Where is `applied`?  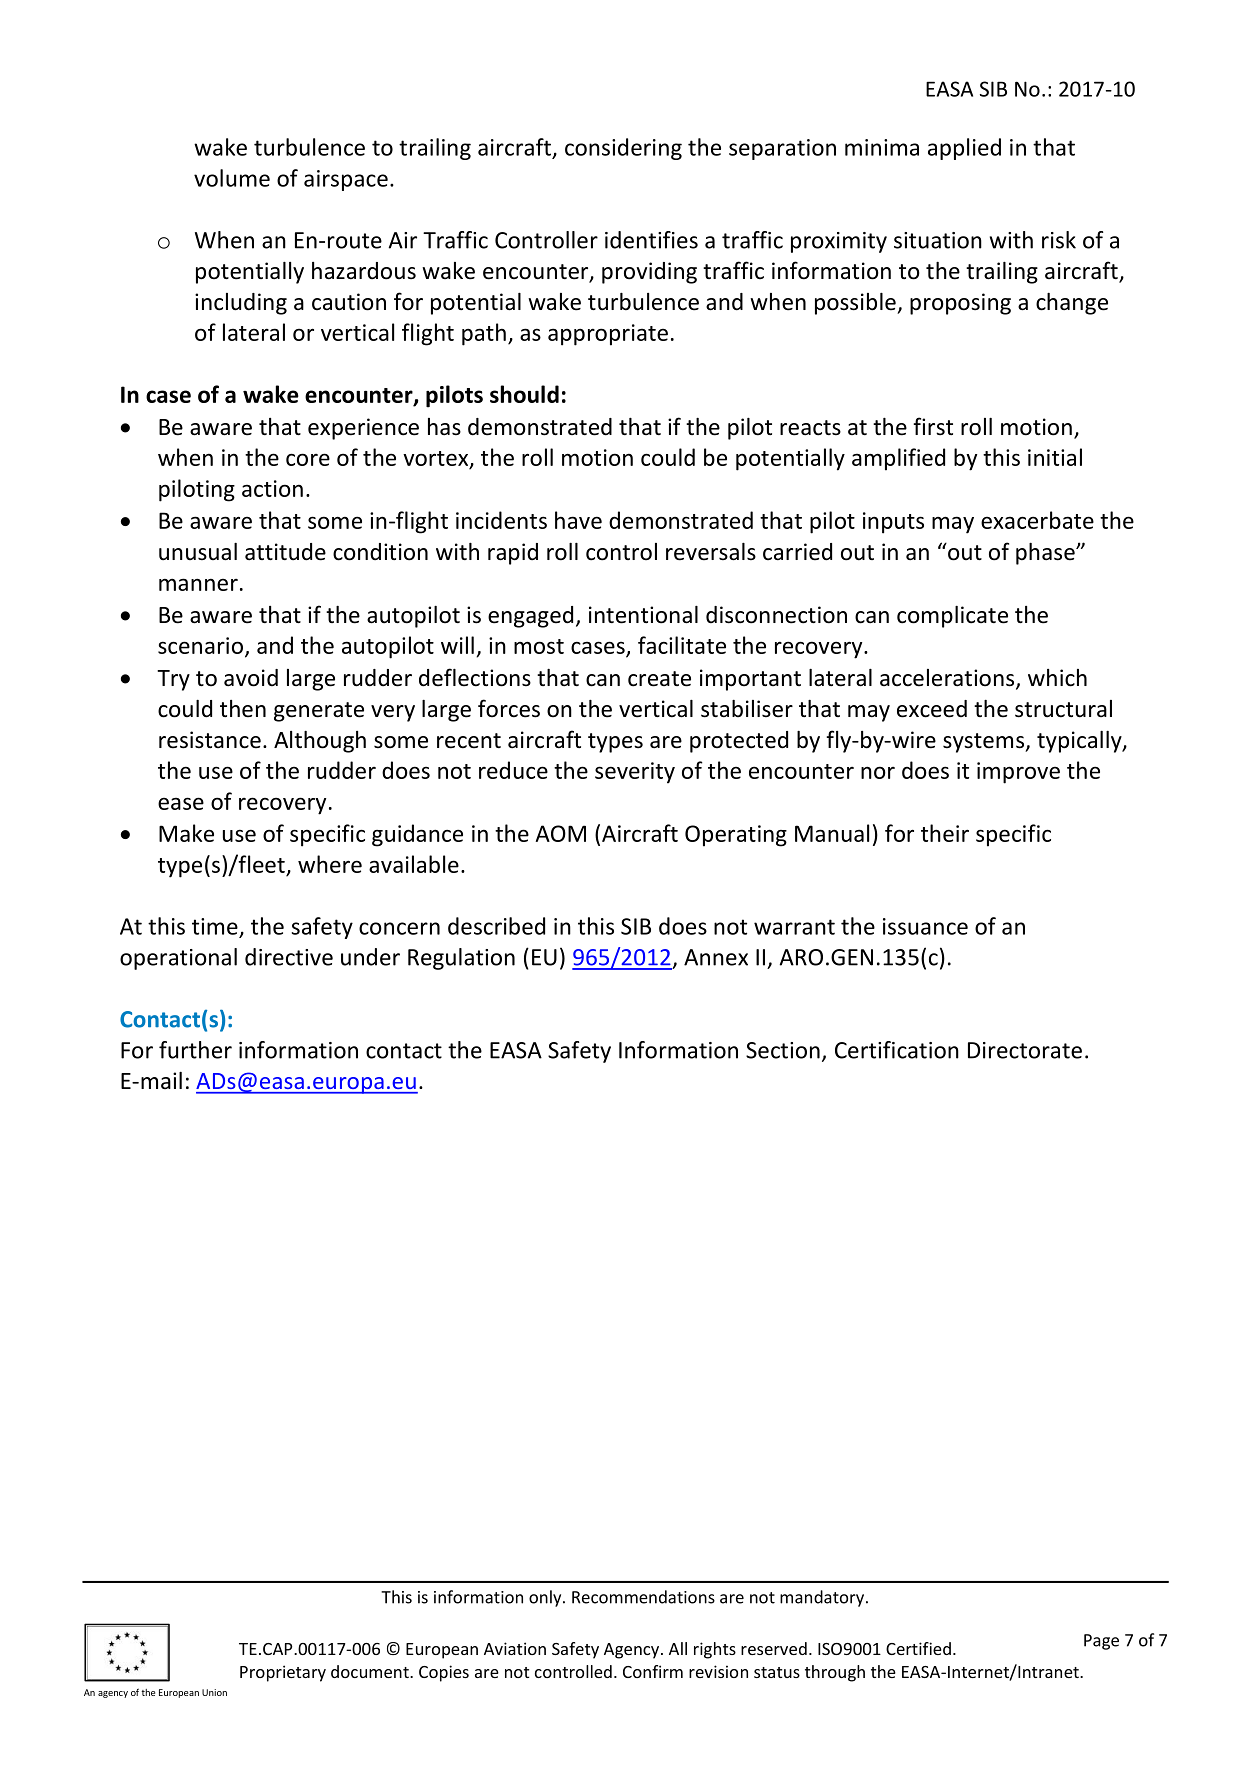
applied is located at coordinates (964, 149).
